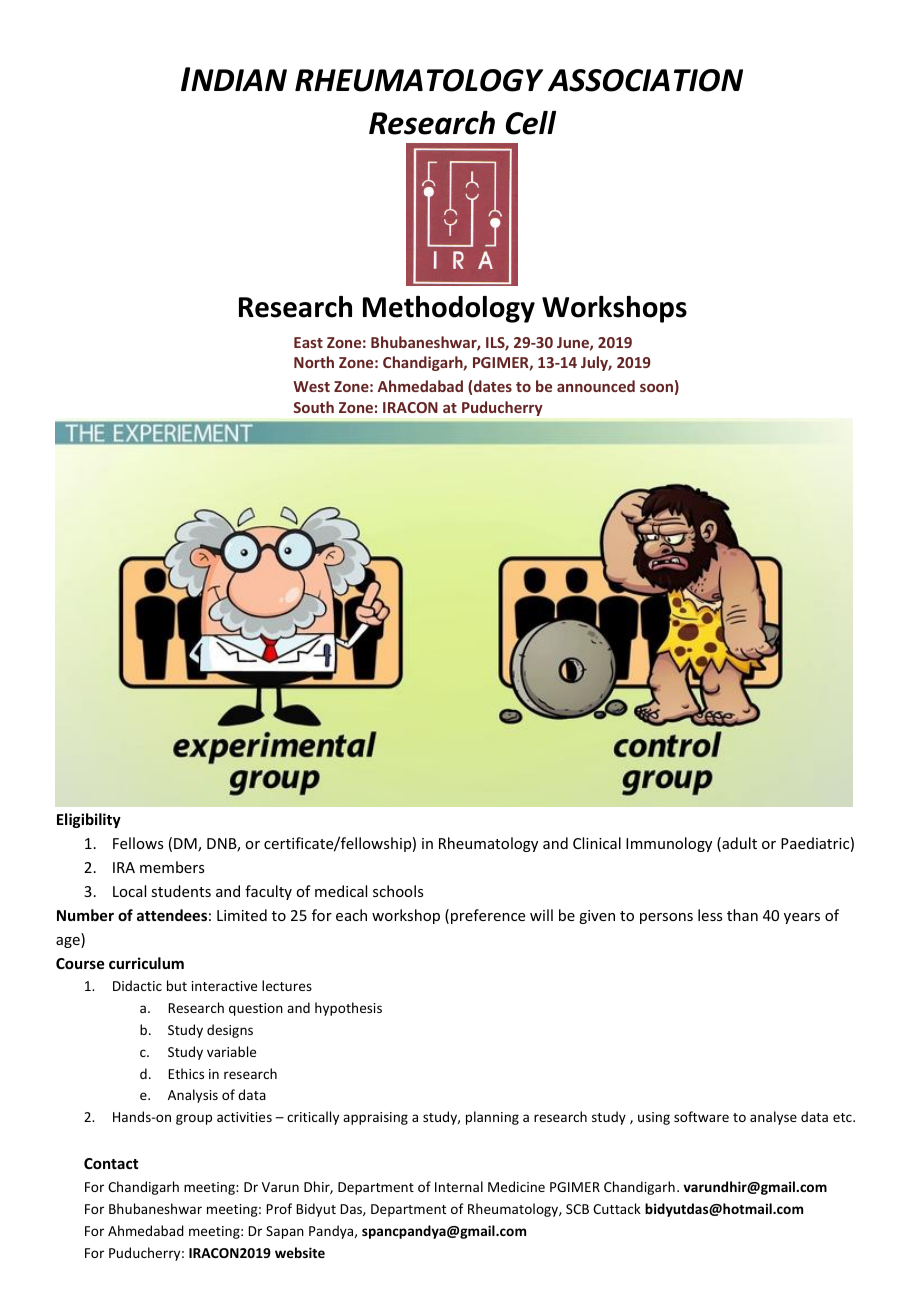  Describe the element at coordinates (645, 80) in the screenshot. I see `ASSOCIATION` at that location.
